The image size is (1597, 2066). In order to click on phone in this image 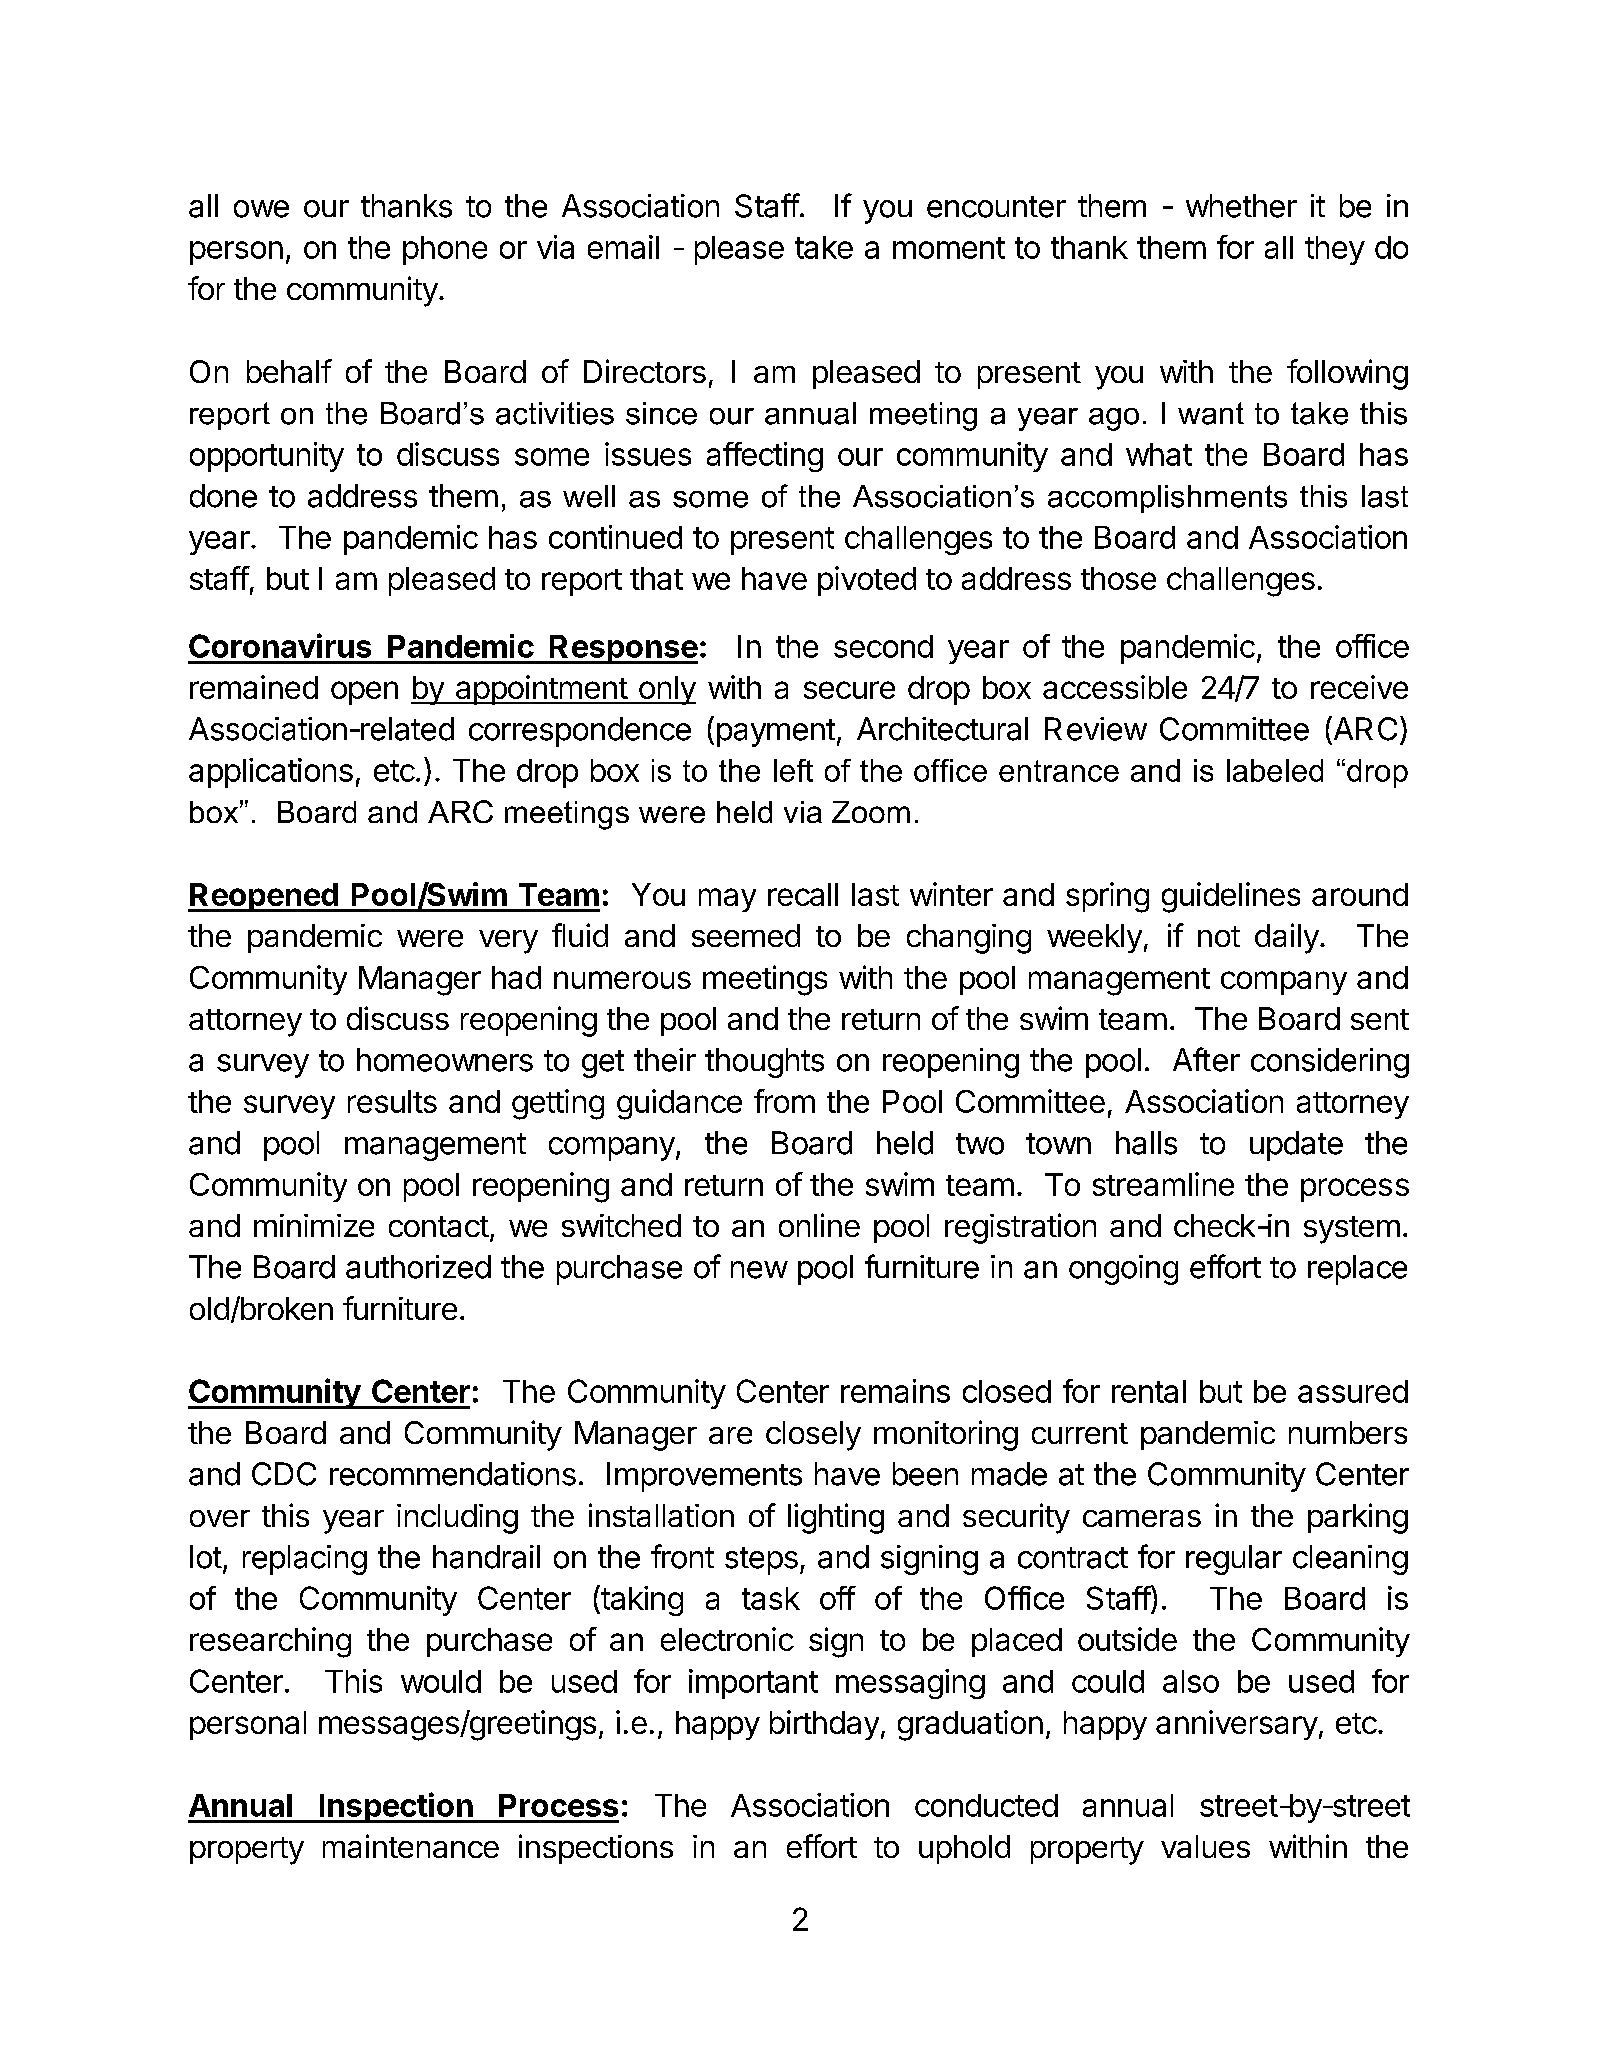, I will do `click(445, 250)`.
